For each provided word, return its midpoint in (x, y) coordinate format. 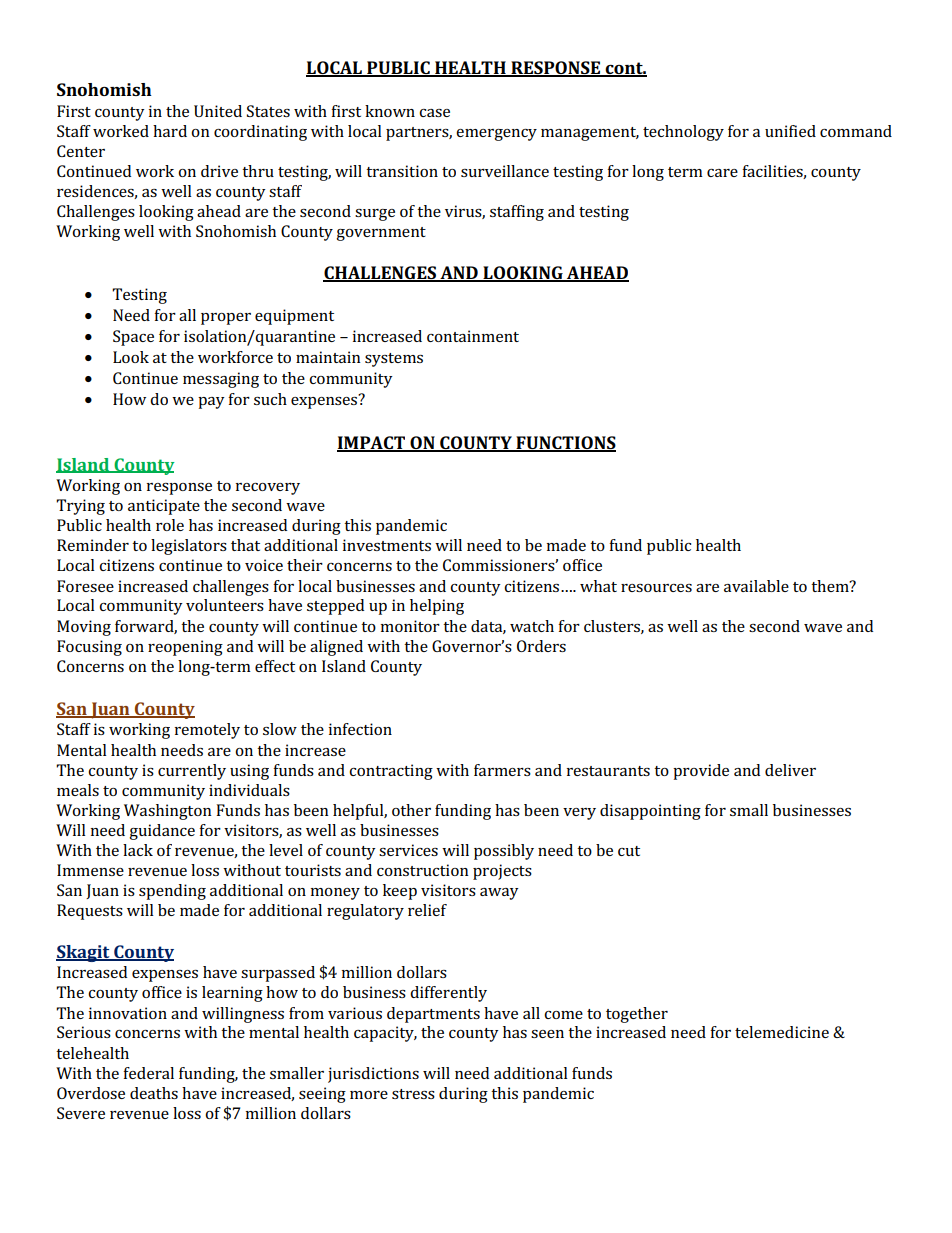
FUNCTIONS (565, 443)
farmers (502, 770)
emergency (496, 135)
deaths (154, 1093)
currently (192, 772)
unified (790, 131)
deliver (790, 770)
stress (413, 1094)
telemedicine (782, 1032)
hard (170, 131)
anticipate (164, 507)
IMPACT (372, 443)
